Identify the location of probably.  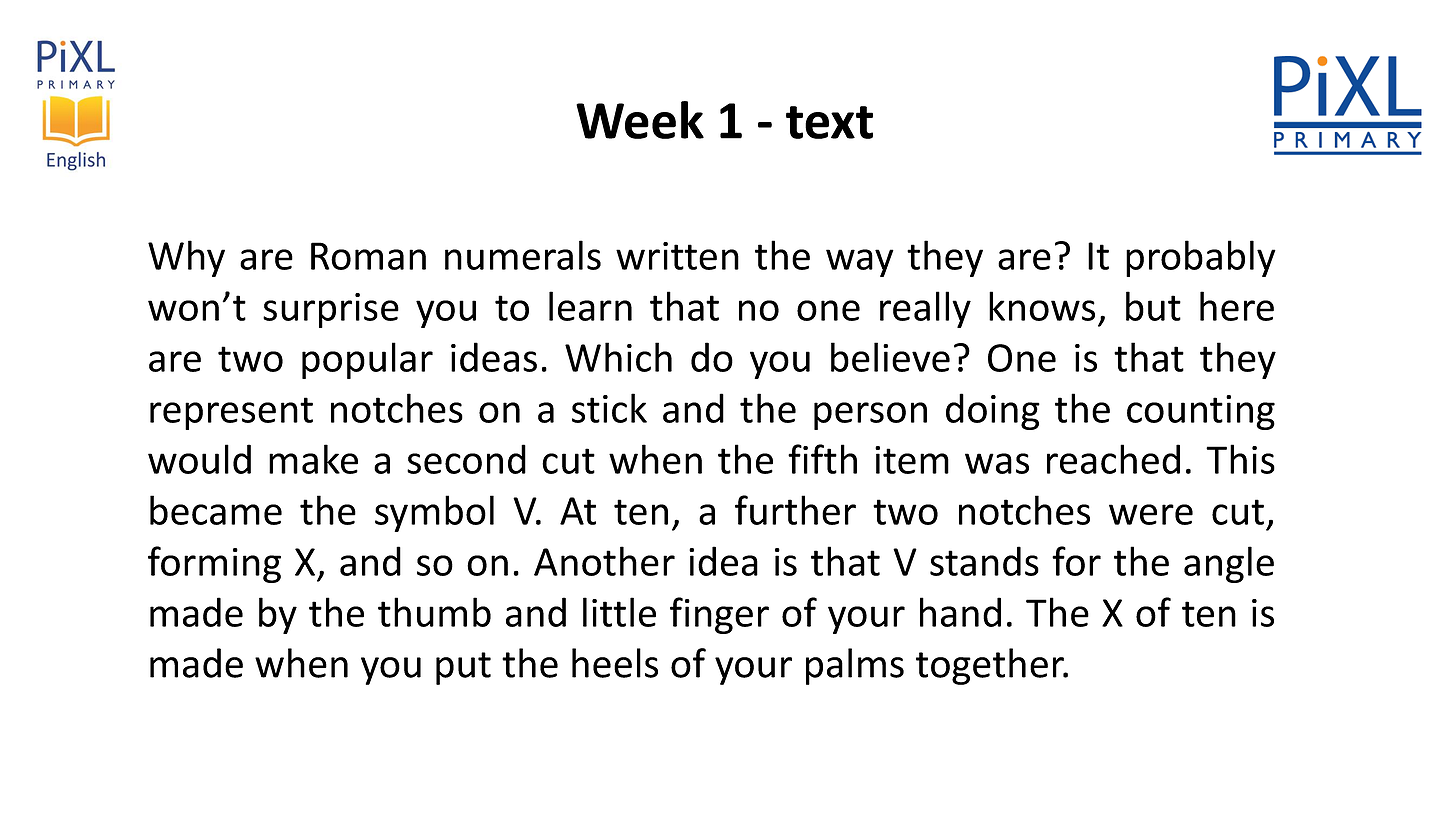
(1201, 258).
